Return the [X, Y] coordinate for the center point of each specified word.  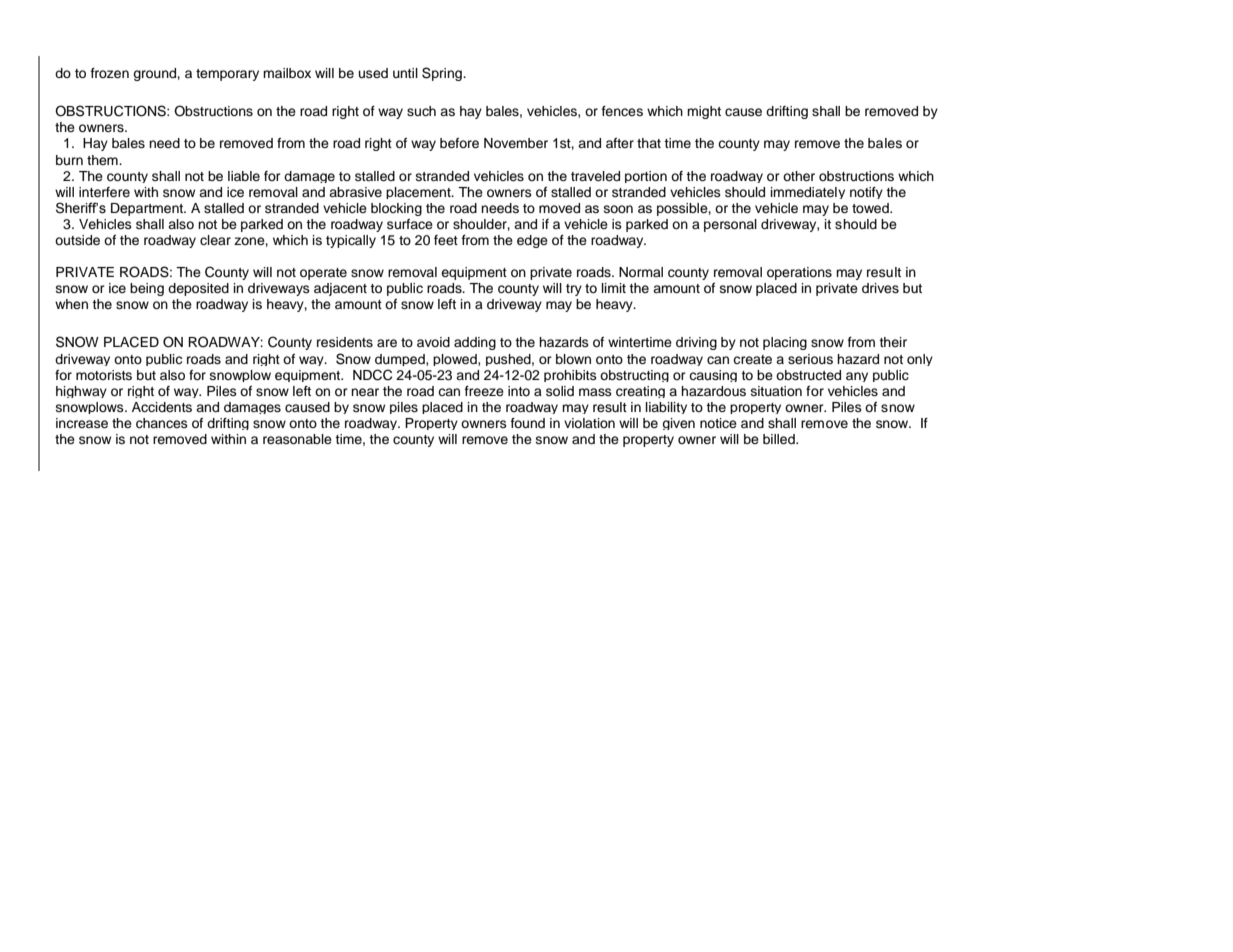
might [704, 112]
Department [148, 209]
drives [880, 288]
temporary [227, 75]
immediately [808, 193]
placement [419, 193]
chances [162, 423]
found [528, 423]
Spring [443, 74]
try [574, 290]
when [71, 304]
